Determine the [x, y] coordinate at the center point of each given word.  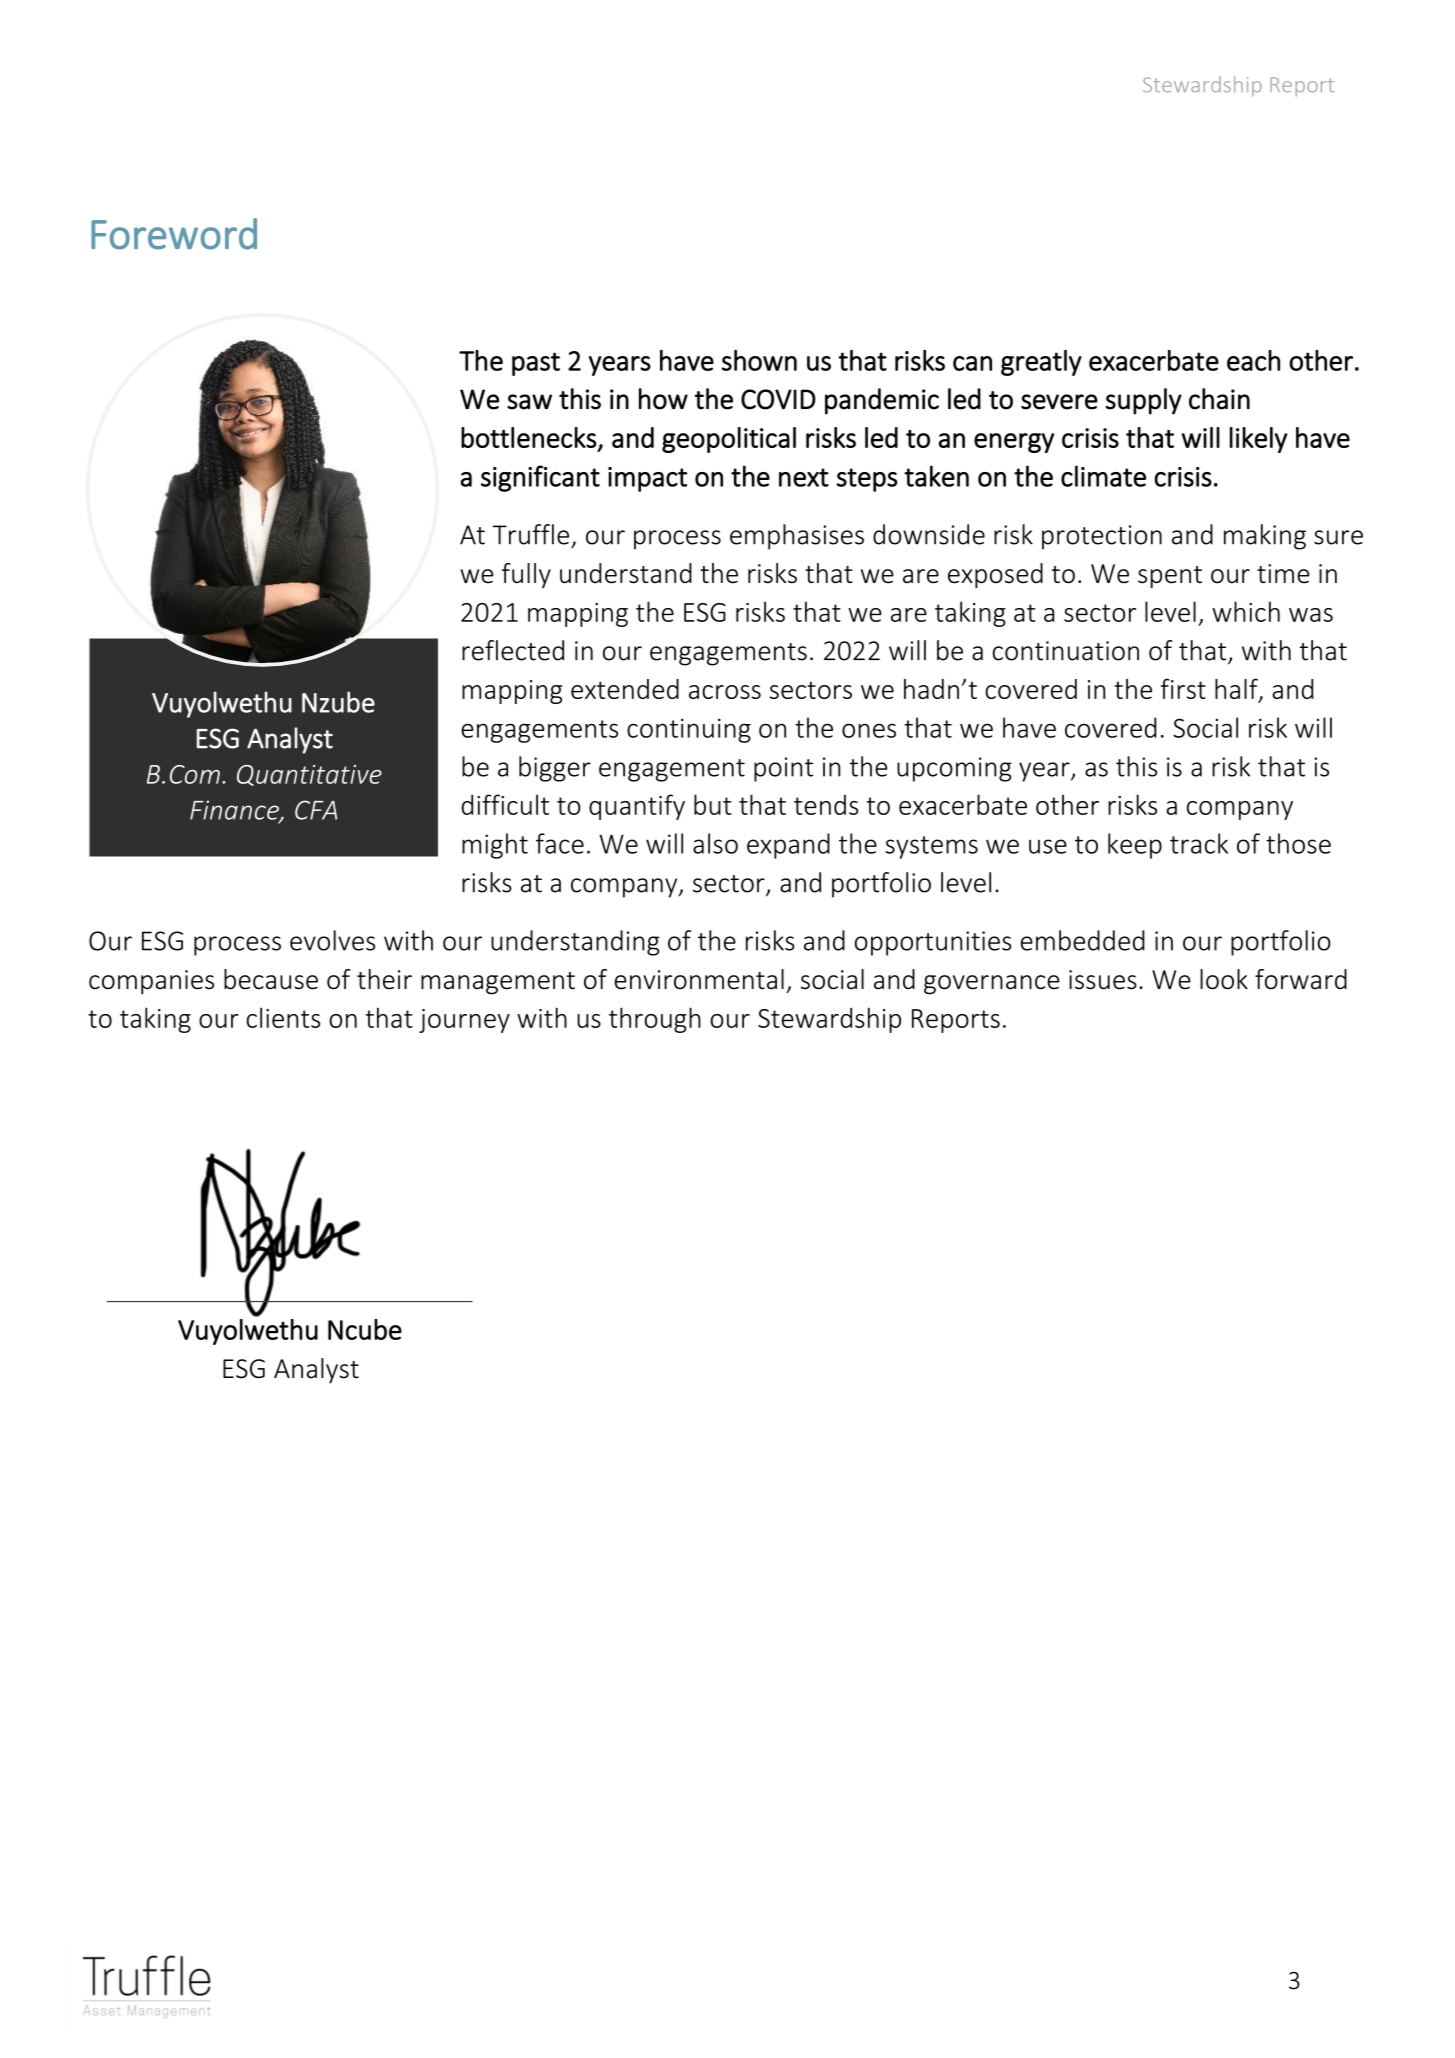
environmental [699, 979]
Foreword [174, 234]
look [1224, 979]
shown [759, 360]
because [271, 979]
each [1253, 360]
